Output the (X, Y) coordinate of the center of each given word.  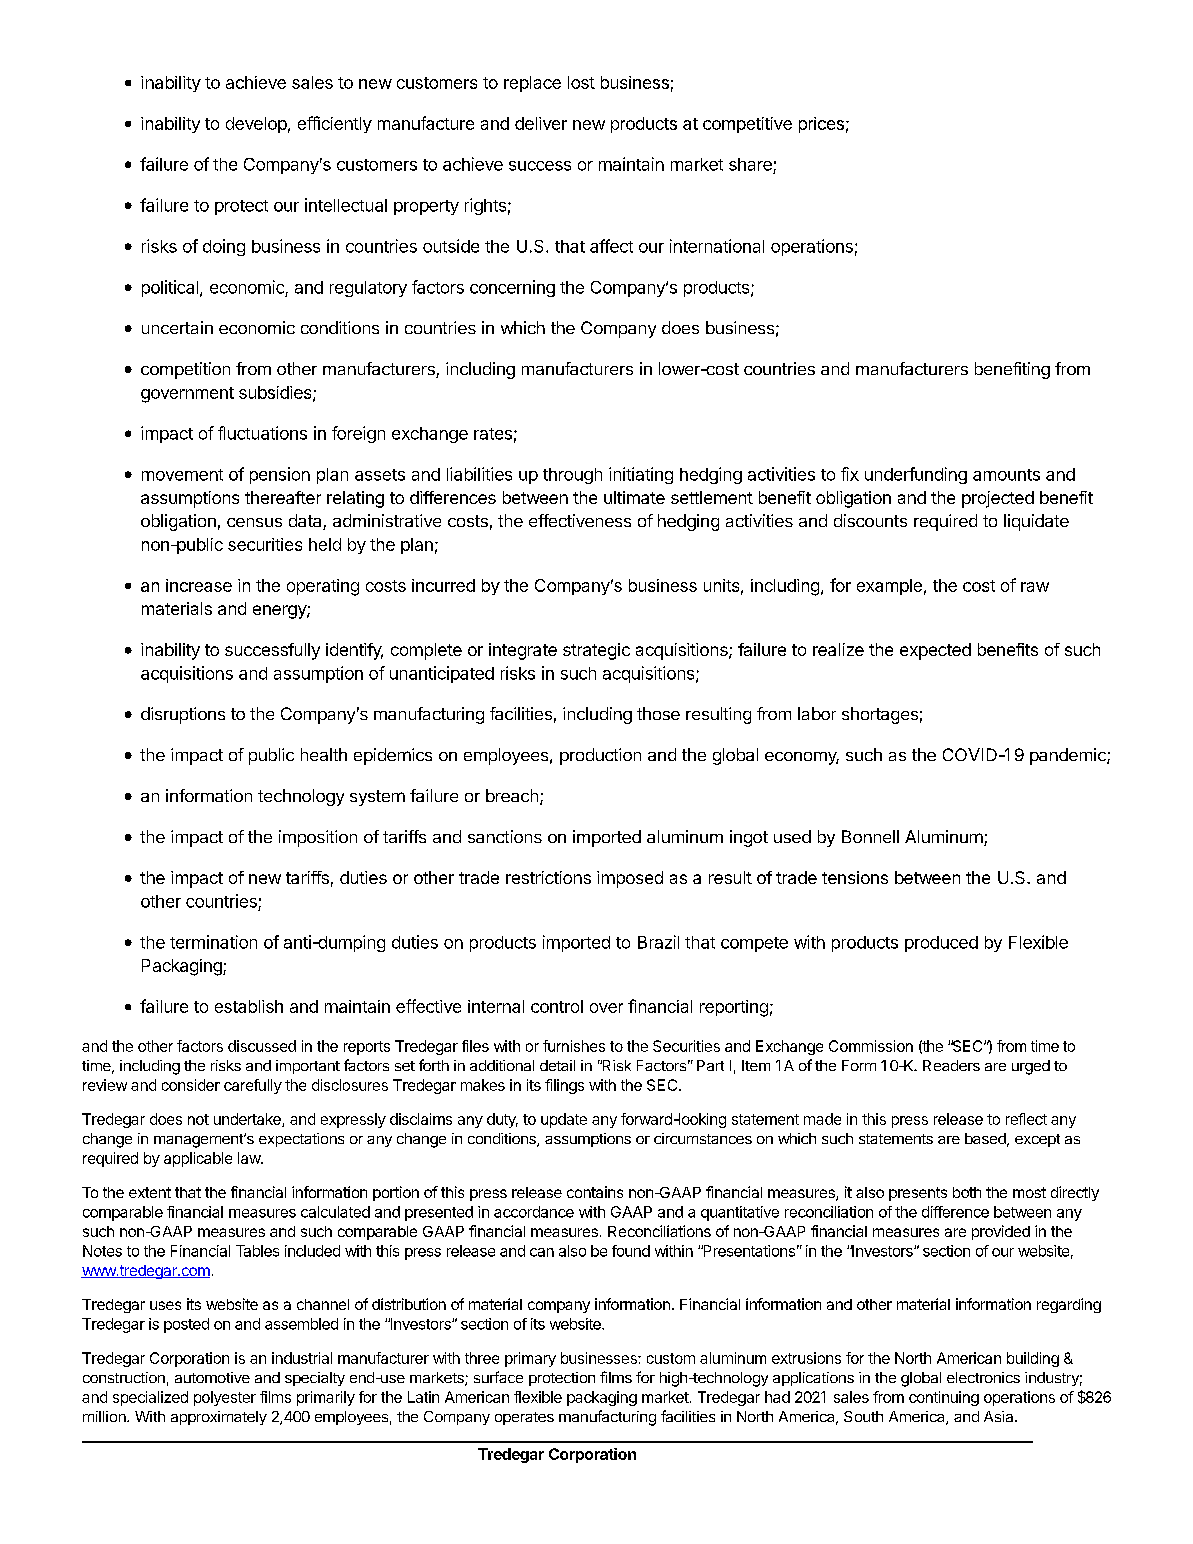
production (600, 756)
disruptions (183, 715)
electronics (983, 1377)
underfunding (916, 475)
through (572, 476)
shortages (880, 715)
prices (821, 125)
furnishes (574, 1046)
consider (191, 1085)
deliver (541, 123)
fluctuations (262, 433)
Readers (951, 1065)
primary (530, 1359)
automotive (212, 1377)
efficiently (335, 124)
